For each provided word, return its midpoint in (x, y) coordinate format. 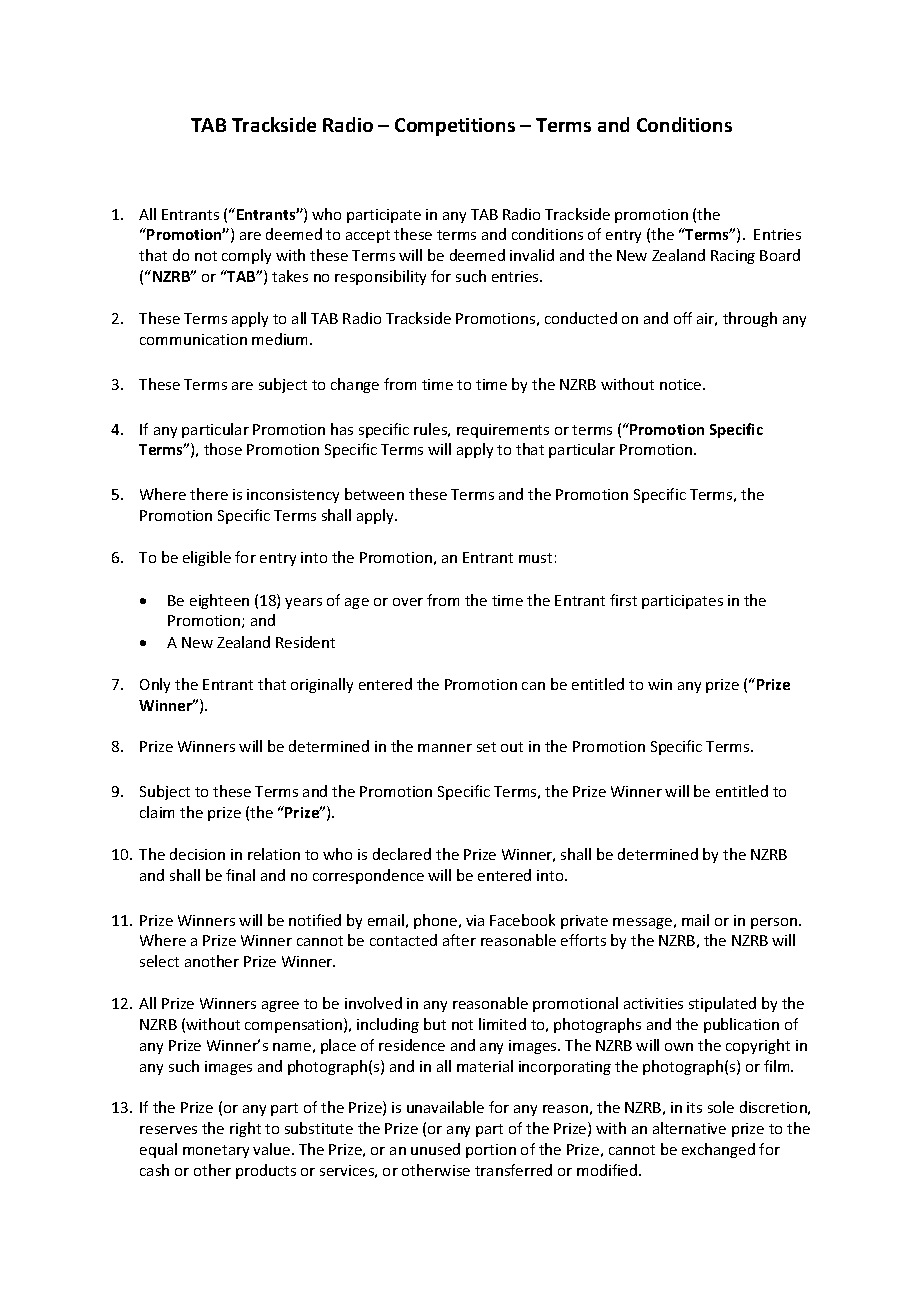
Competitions (455, 127)
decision (197, 854)
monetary (216, 1151)
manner (445, 748)
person (775, 923)
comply (246, 256)
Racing (733, 257)
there (209, 494)
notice (682, 384)
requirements (503, 431)
